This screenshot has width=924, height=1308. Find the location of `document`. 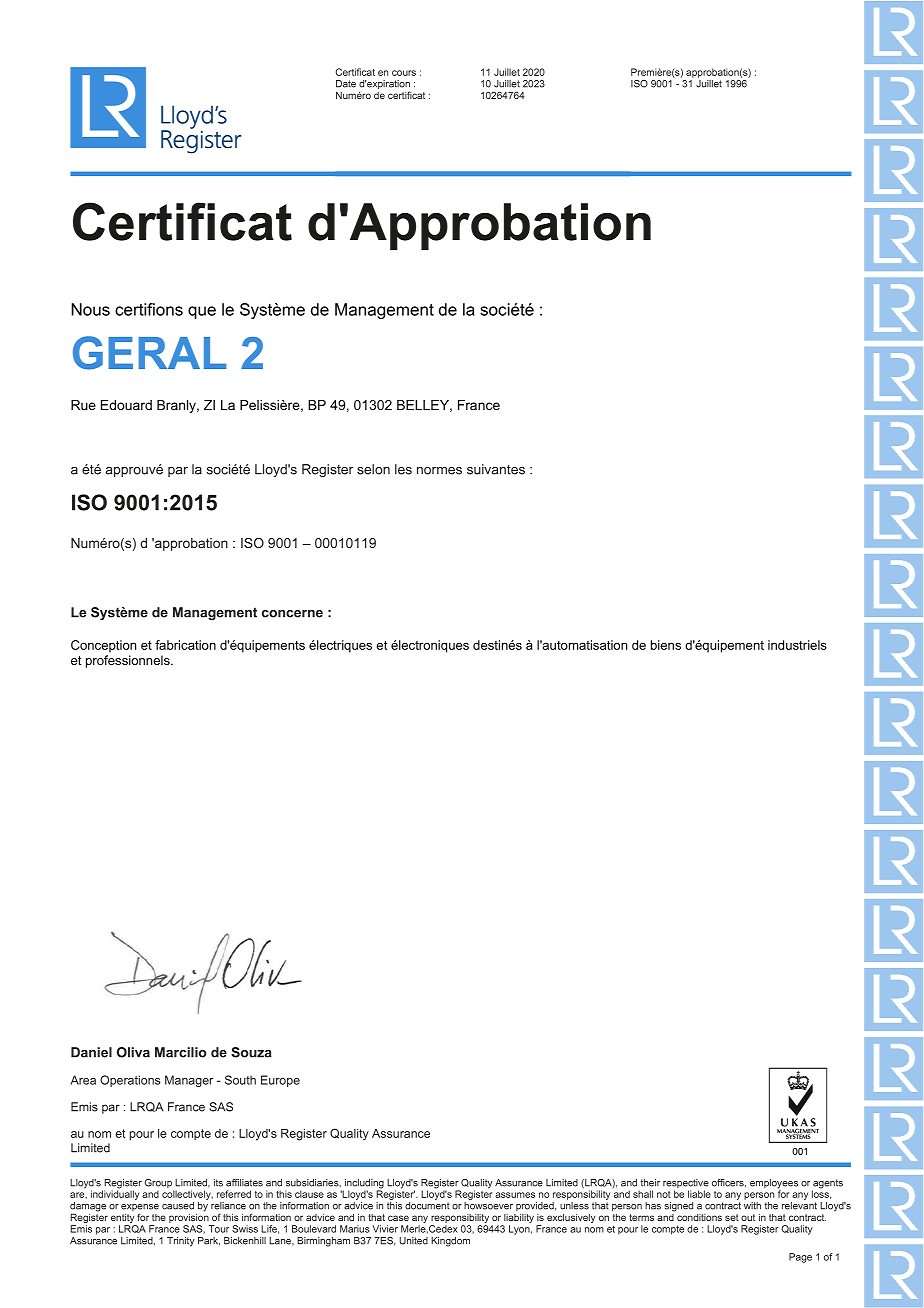

document is located at coordinates (427, 1206).
